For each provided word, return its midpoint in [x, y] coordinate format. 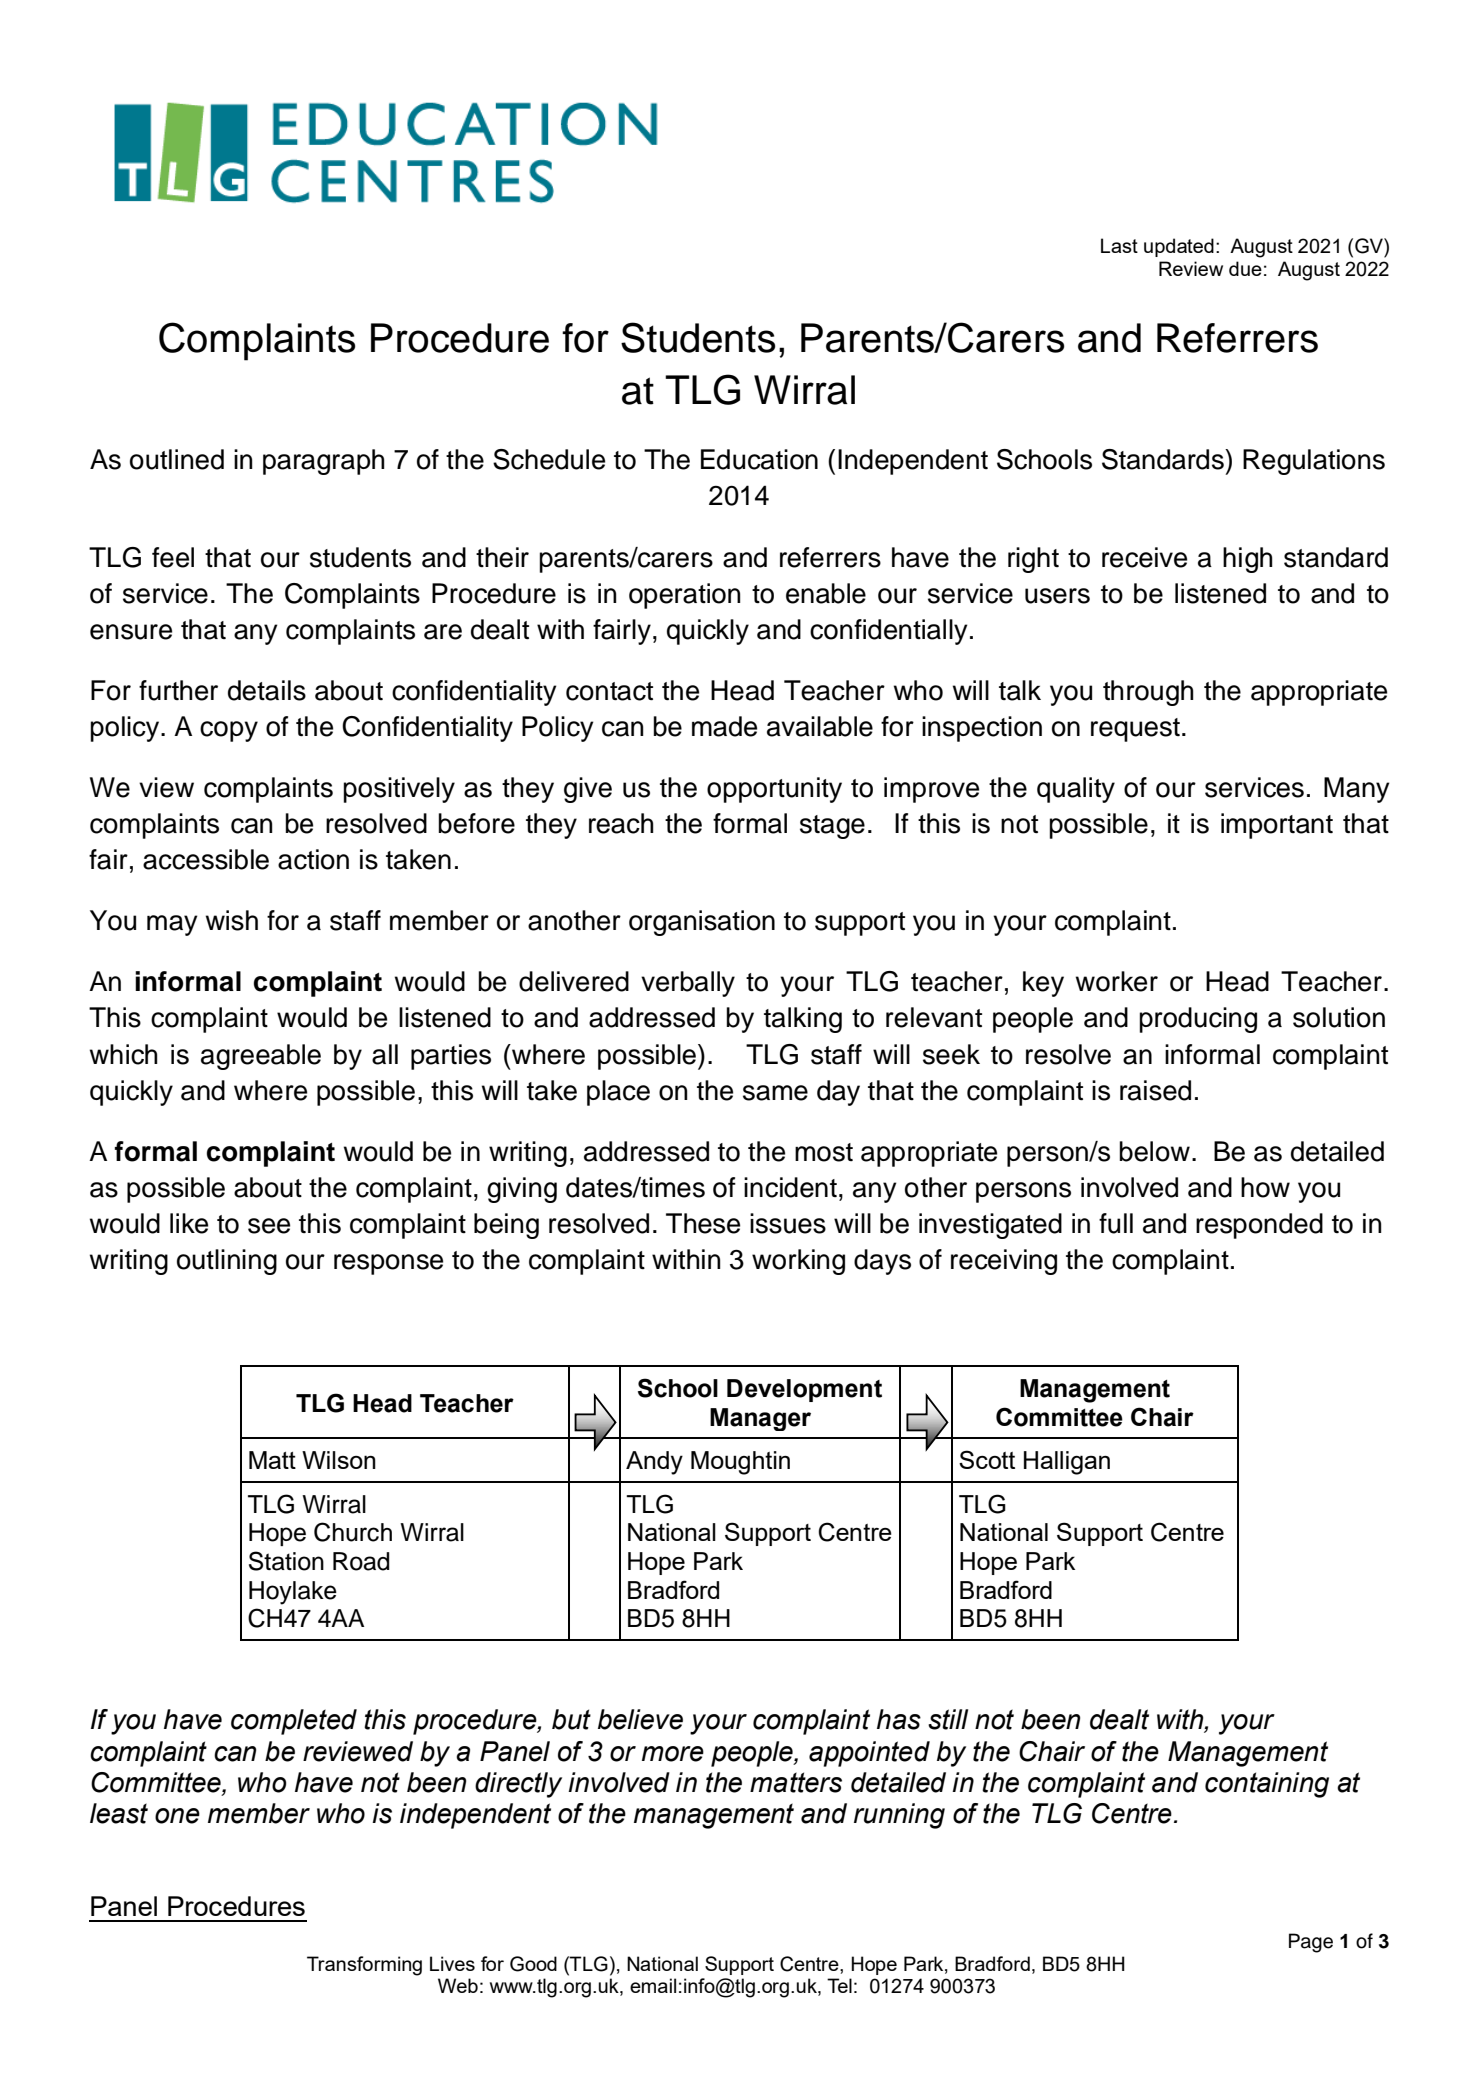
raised [1155, 1090]
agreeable [261, 1057]
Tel [839, 1985]
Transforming [364, 1966]
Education [759, 459]
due [1245, 268]
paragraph [324, 462]
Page [1311, 1943]
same [775, 1093]
